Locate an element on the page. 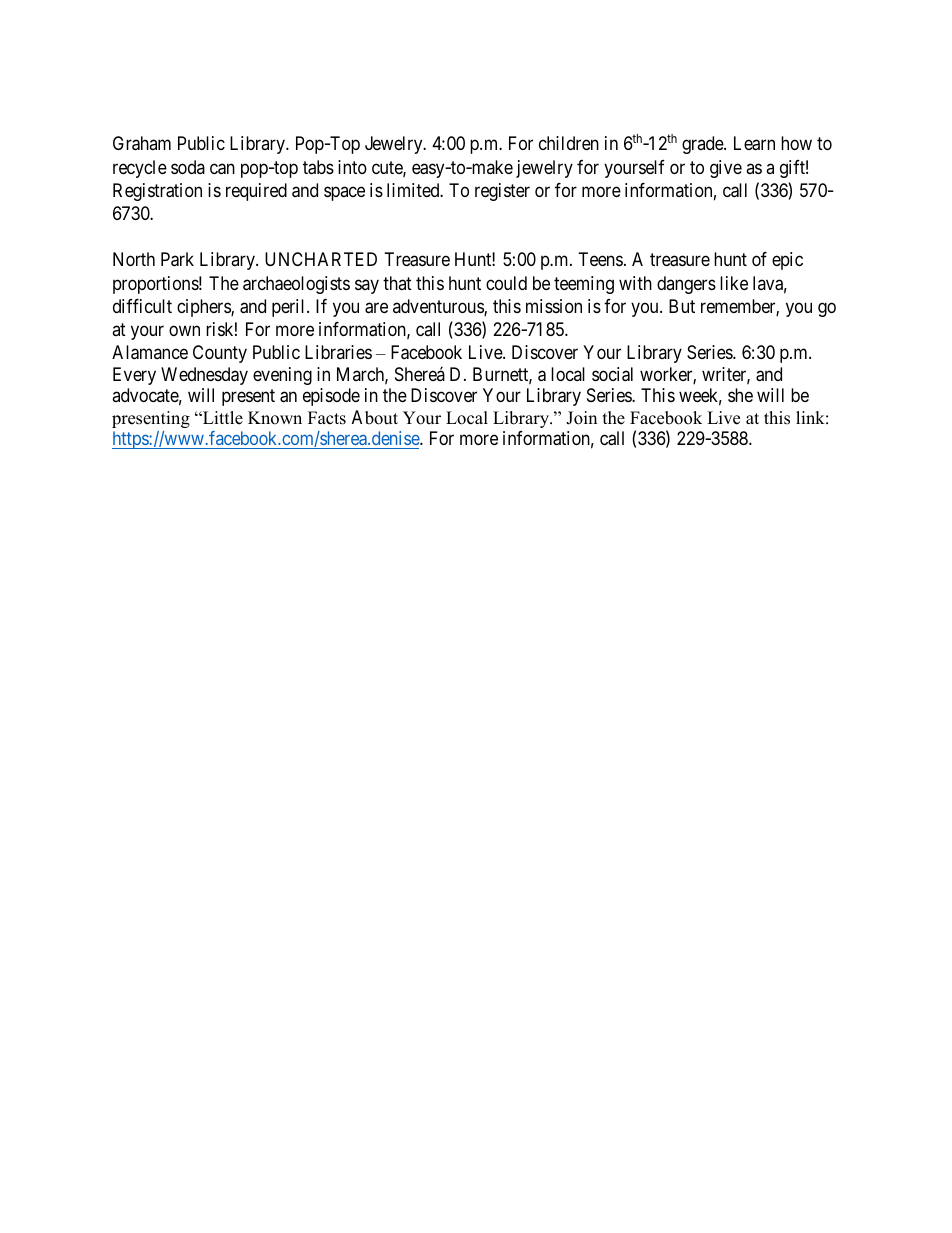  About is located at coordinates (375, 417).
